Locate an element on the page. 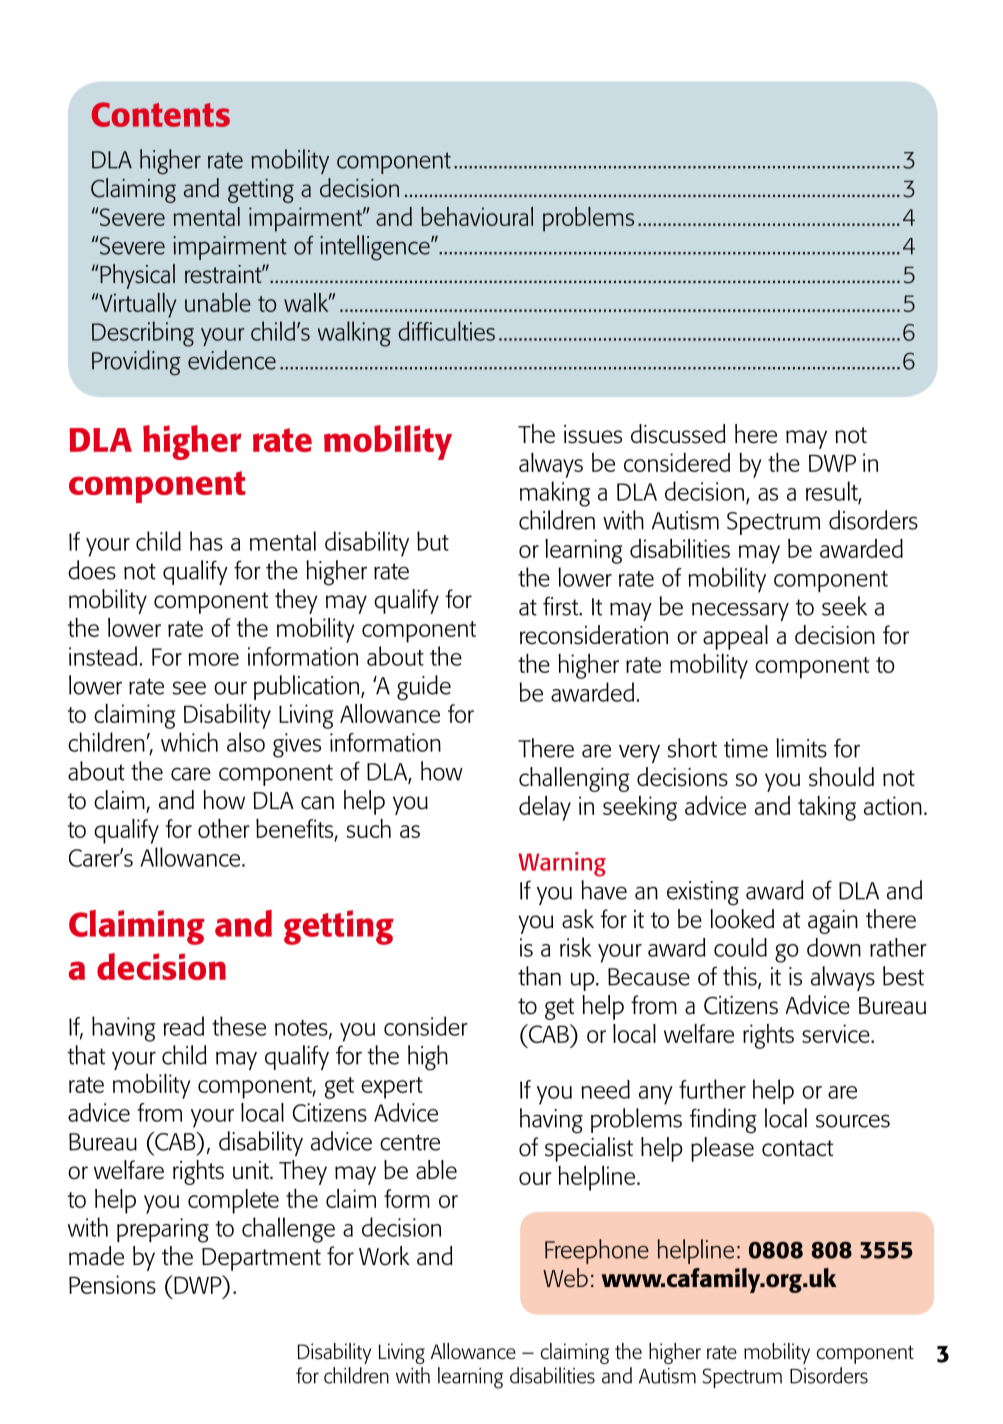 This page has height=1424, width=1003. Web is located at coordinates (565, 1278).
